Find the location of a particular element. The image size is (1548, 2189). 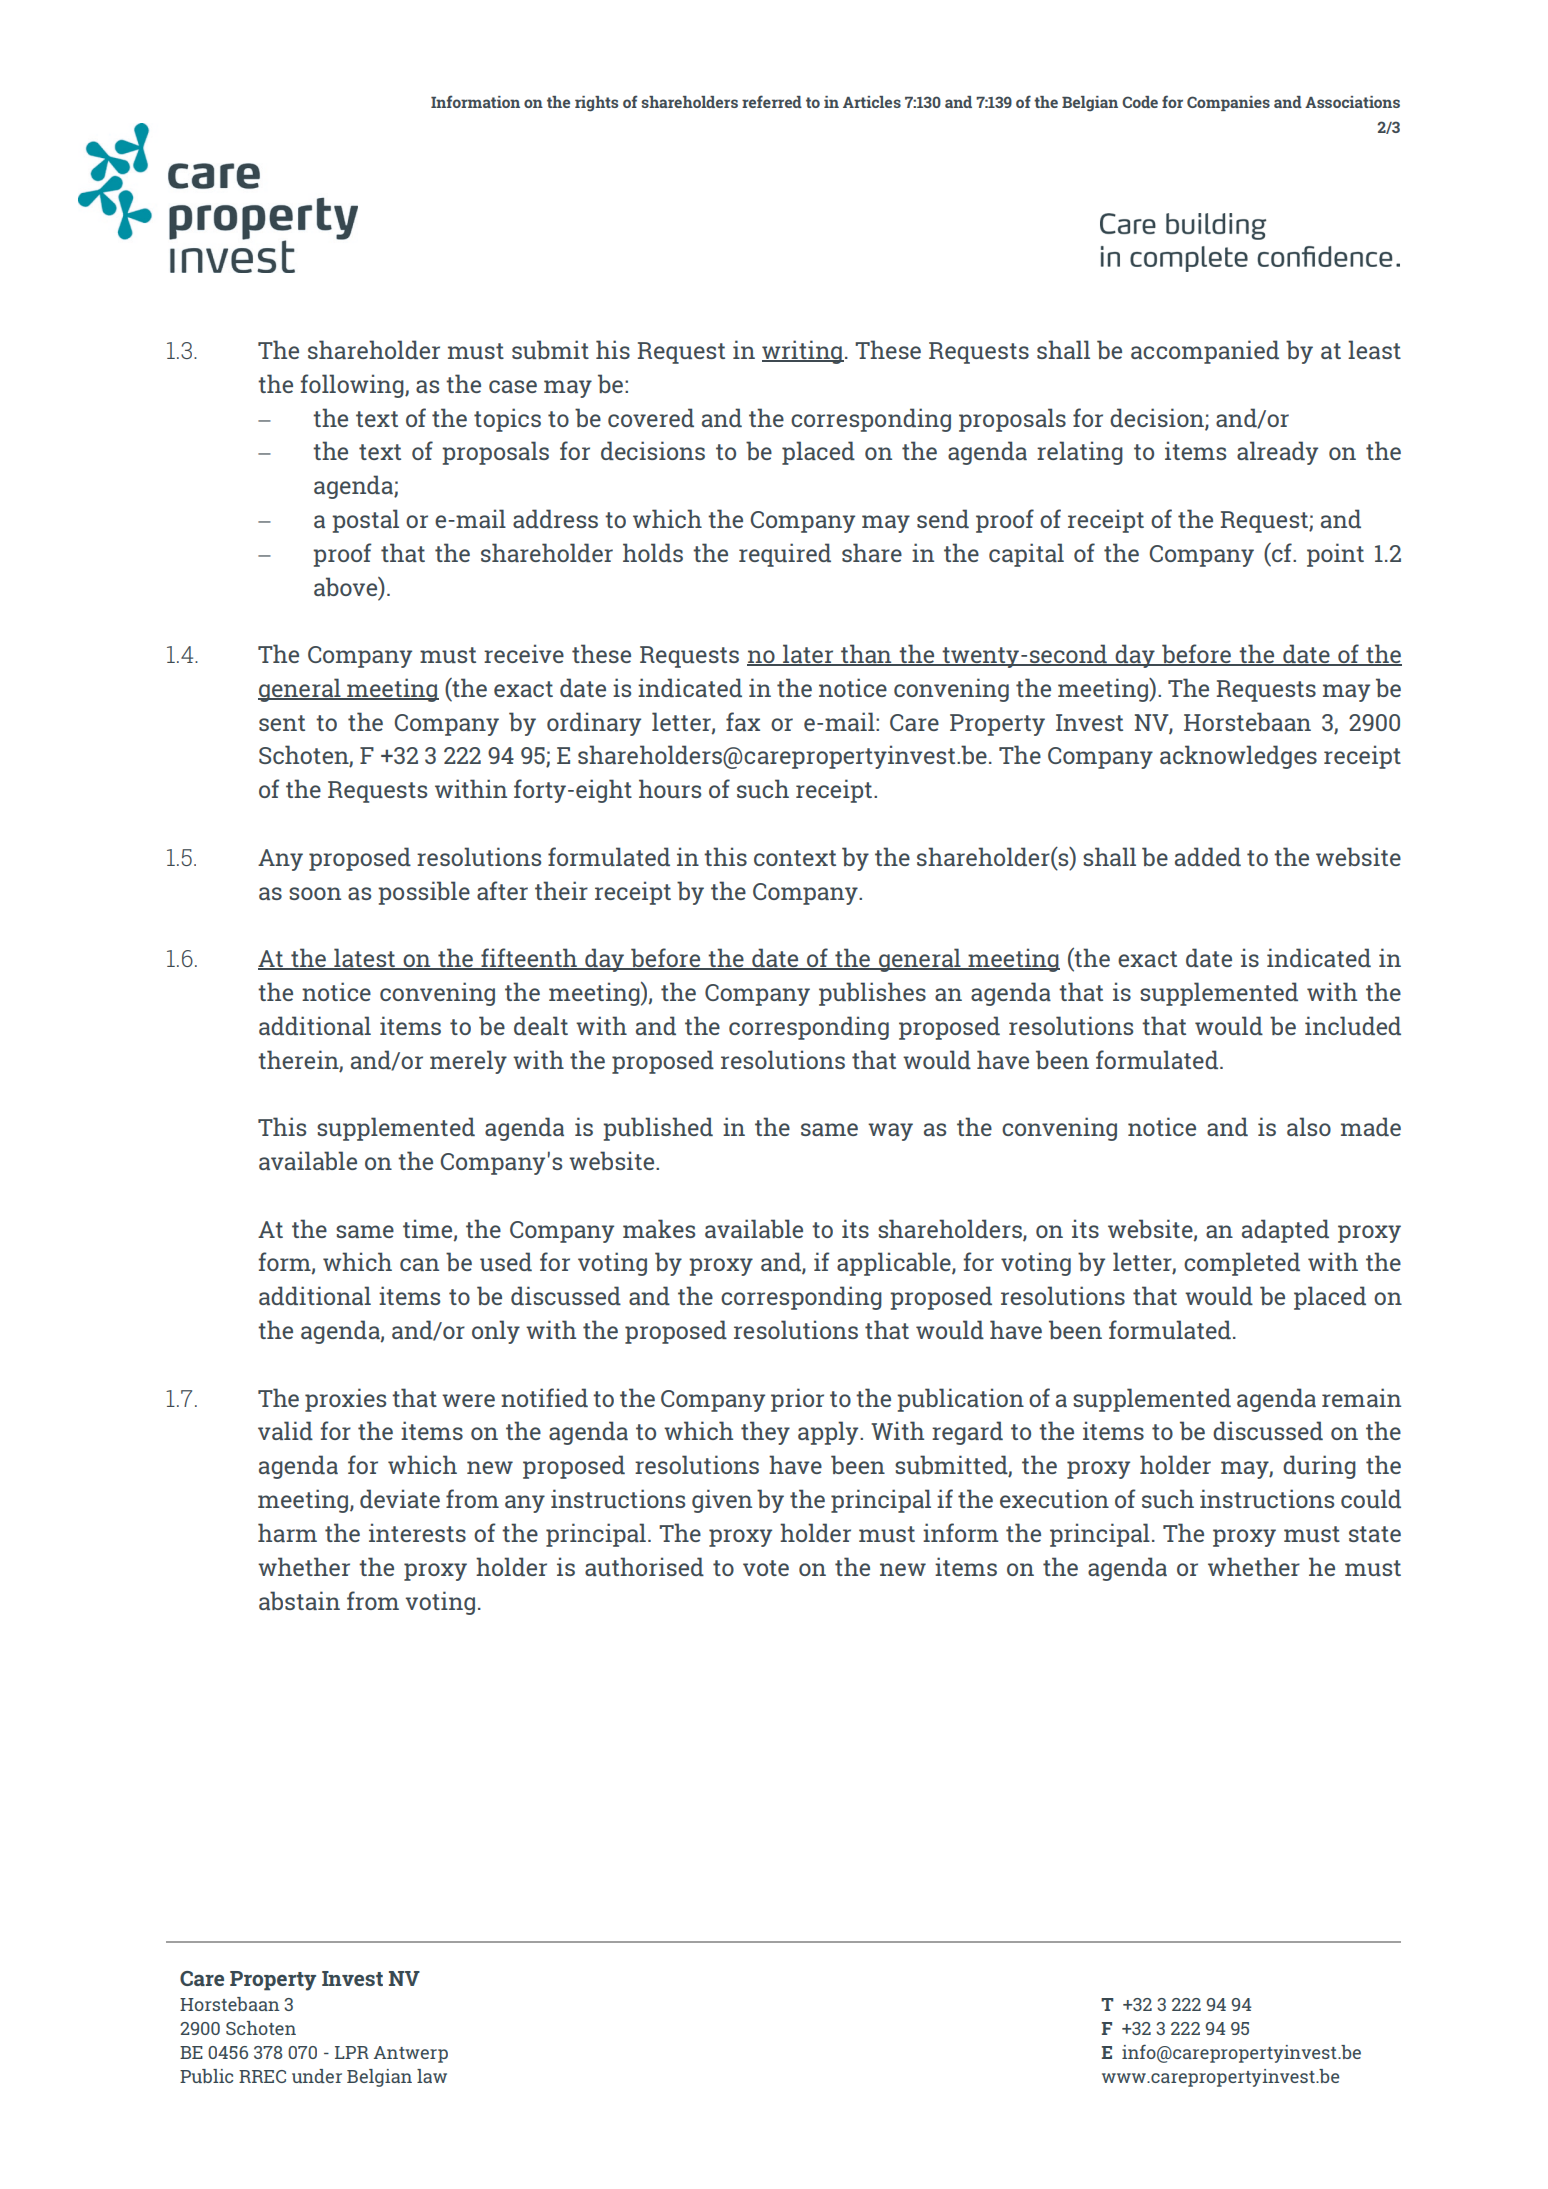

already is located at coordinates (1277, 453).
